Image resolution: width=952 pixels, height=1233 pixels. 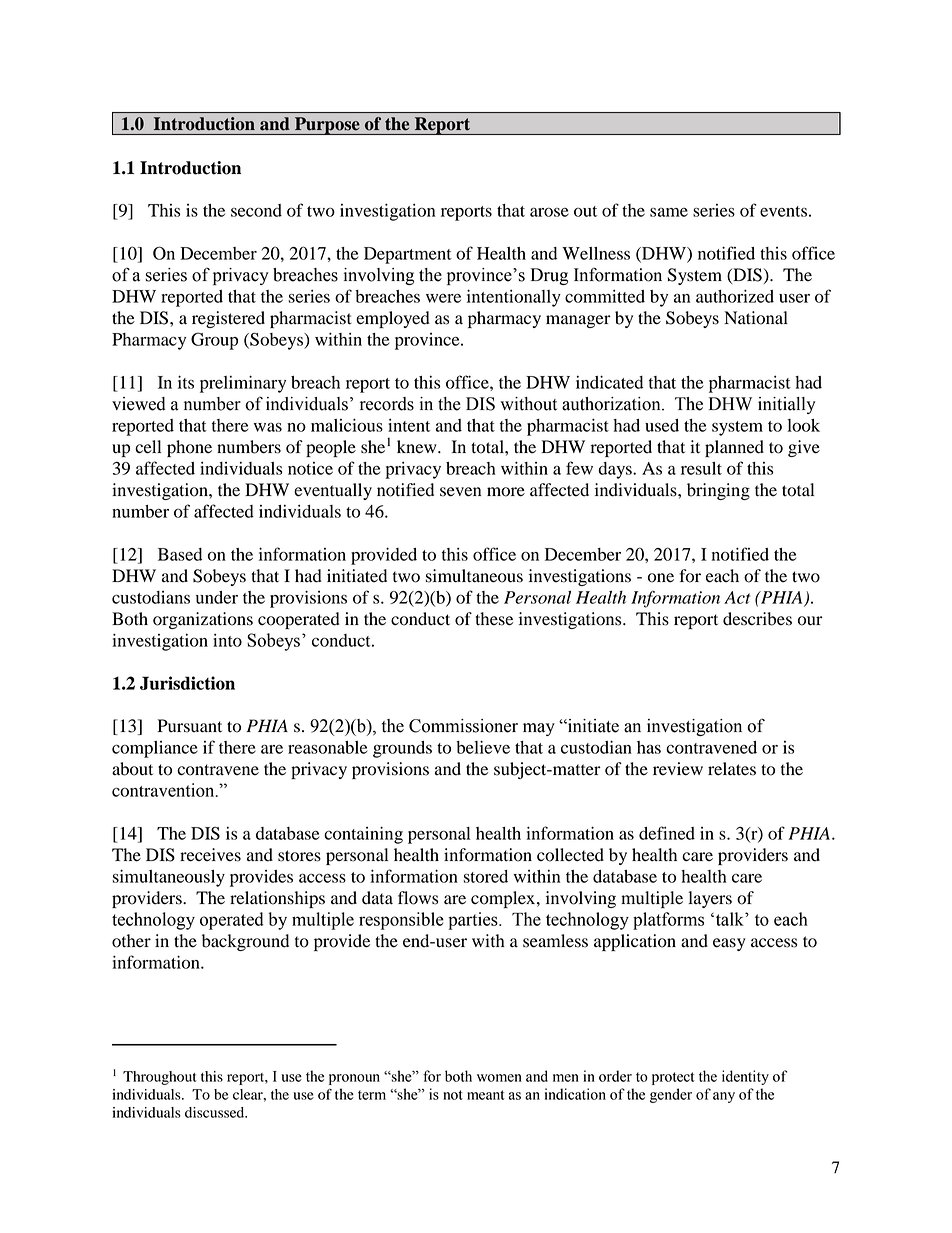 What do you see at coordinates (734, 448) in the image?
I see `planned` at bounding box center [734, 448].
